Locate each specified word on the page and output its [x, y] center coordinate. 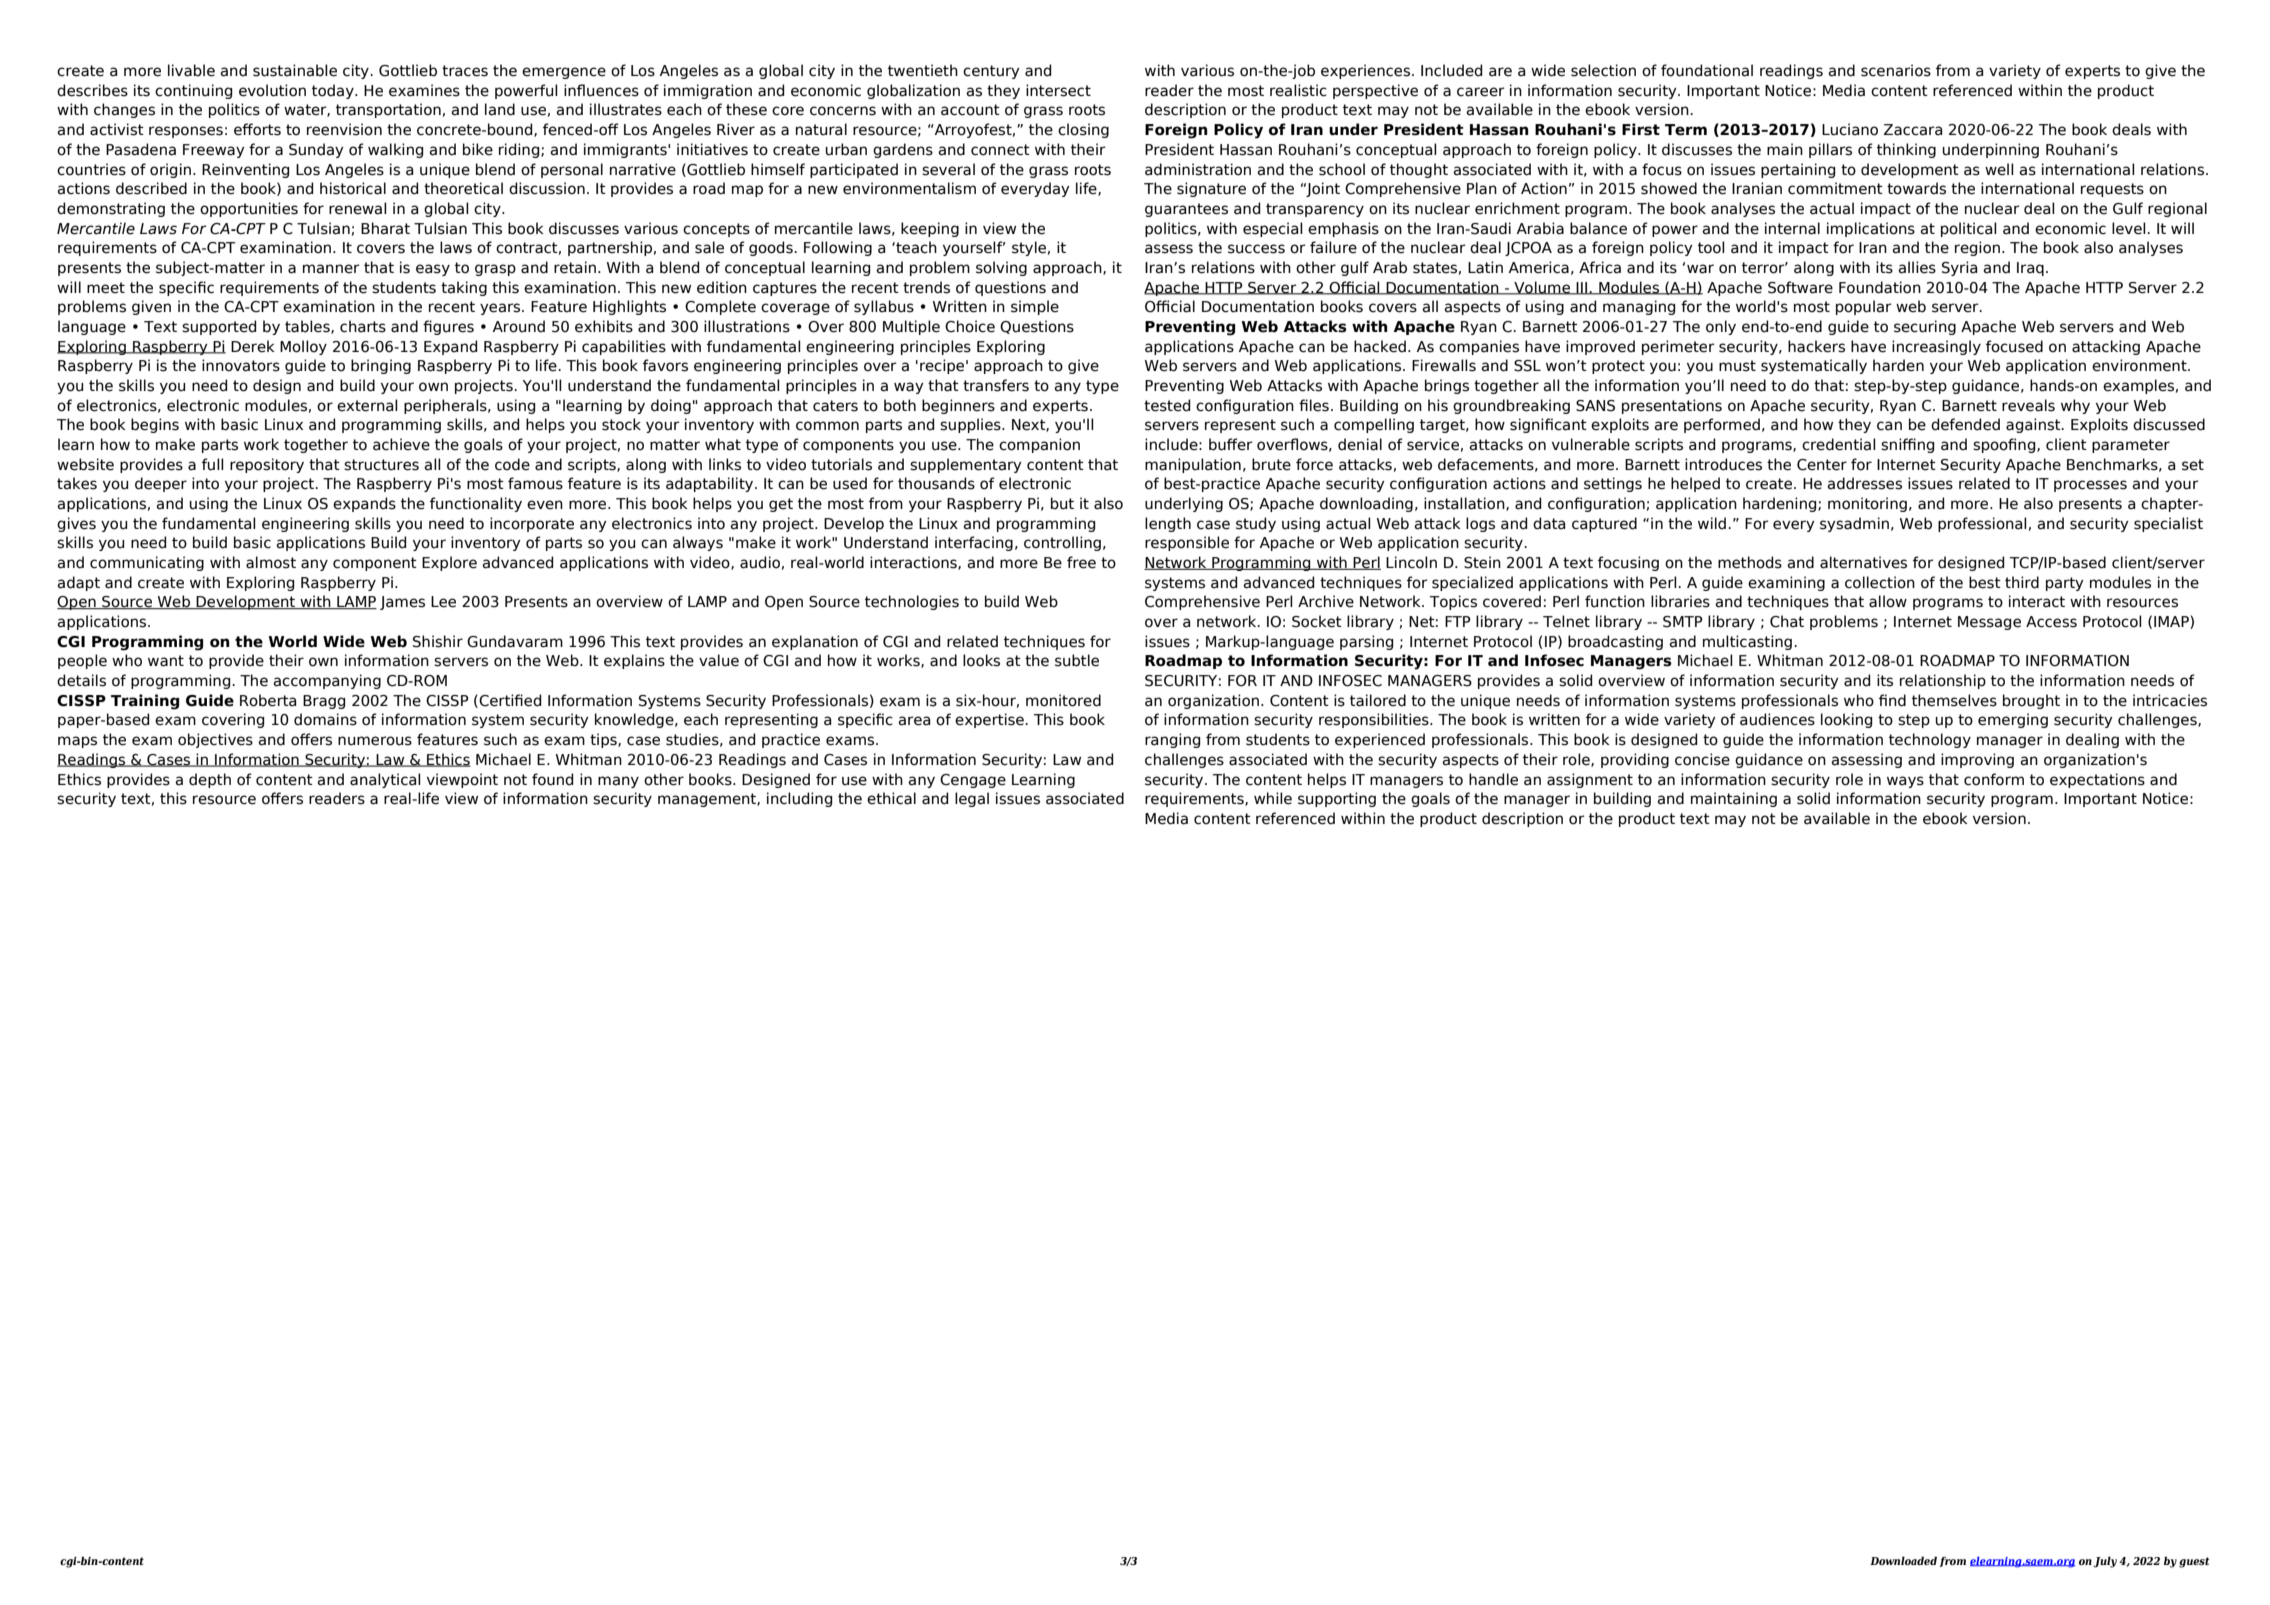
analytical [385, 780]
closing [1083, 130]
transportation [388, 110]
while [1273, 798]
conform [1994, 779]
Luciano [1850, 129]
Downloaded [1903, 1560]
